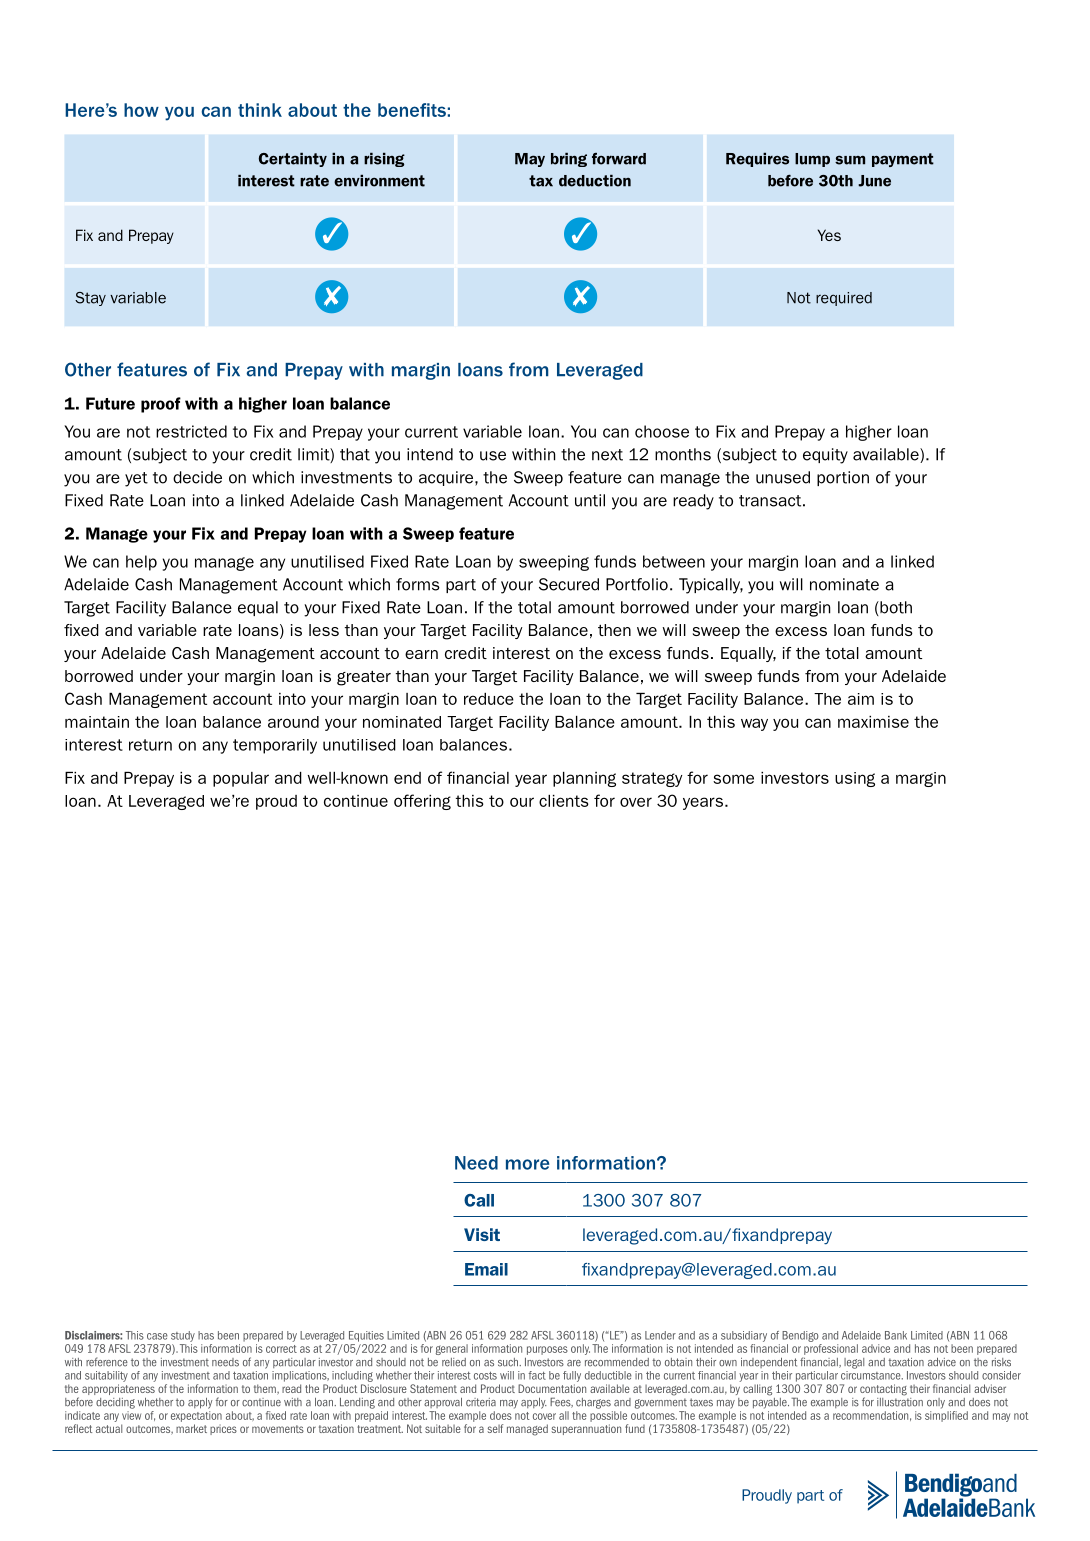  Describe the element at coordinates (564, 801) in the screenshot. I see `clients` at that location.
